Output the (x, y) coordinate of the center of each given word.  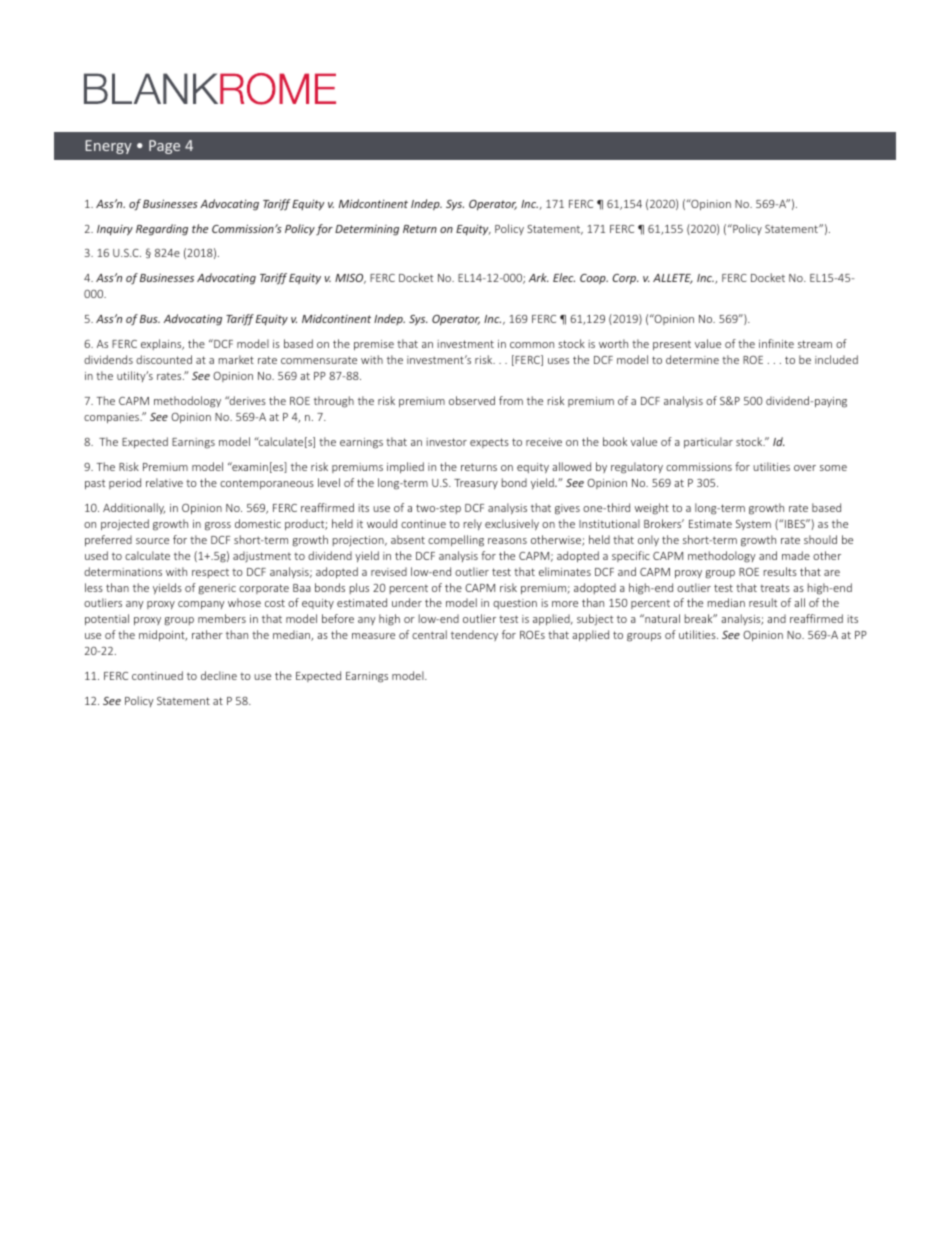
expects (489, 443)
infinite (776, 343)
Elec (564, 277)
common (532, 345)
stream (815, 344)
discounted (164, 359)
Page (164, 147)
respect (210, 573)
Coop (594, 279)
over (805, 468)
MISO (350, 279)
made (796, 555)
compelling (456, 541)
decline (219, 675)
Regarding (162, 230)
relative (164, 482)
